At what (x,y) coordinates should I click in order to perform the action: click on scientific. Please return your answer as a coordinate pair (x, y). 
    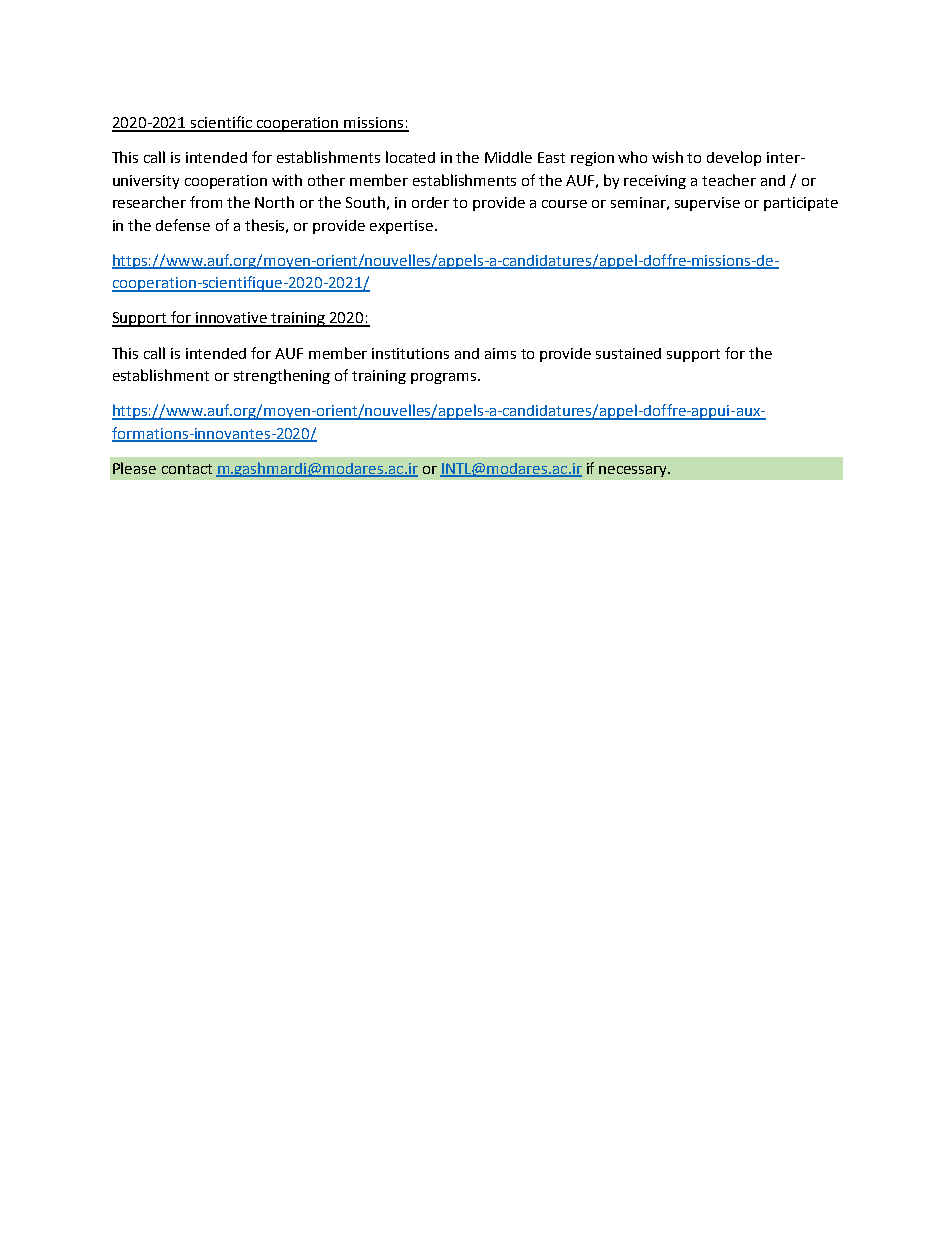
    Looking at the image, I should click on (221, 123).
